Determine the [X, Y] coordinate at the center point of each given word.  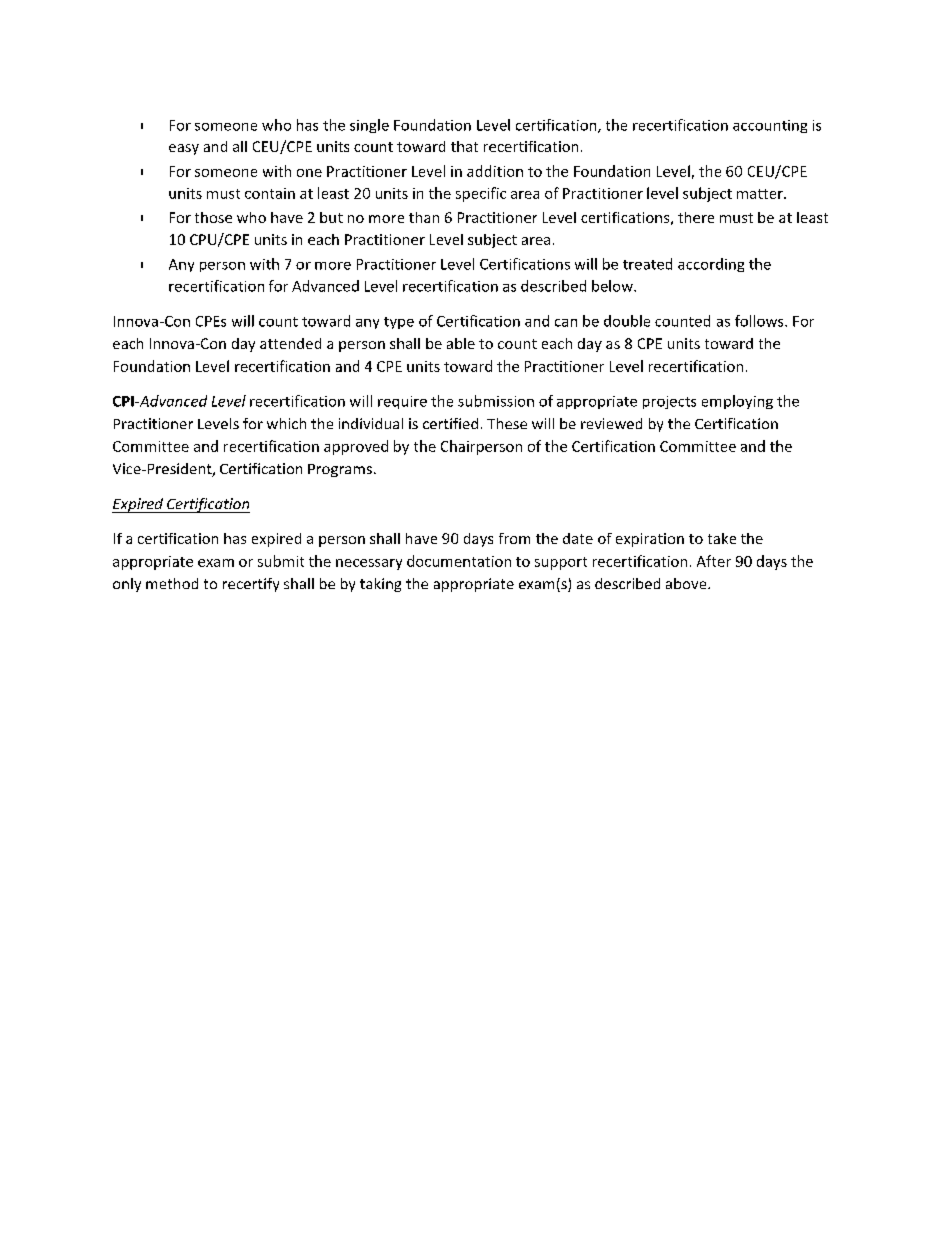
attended [290, 343]
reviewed [611, 423]
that [464, 146]
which [286, 423]
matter [761, 194]
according [711, 265]
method [172, 583]
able [461, 343]
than [424, 217]
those [213, 217]
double [627, 321]
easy [184, 149]
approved [356, 447]
